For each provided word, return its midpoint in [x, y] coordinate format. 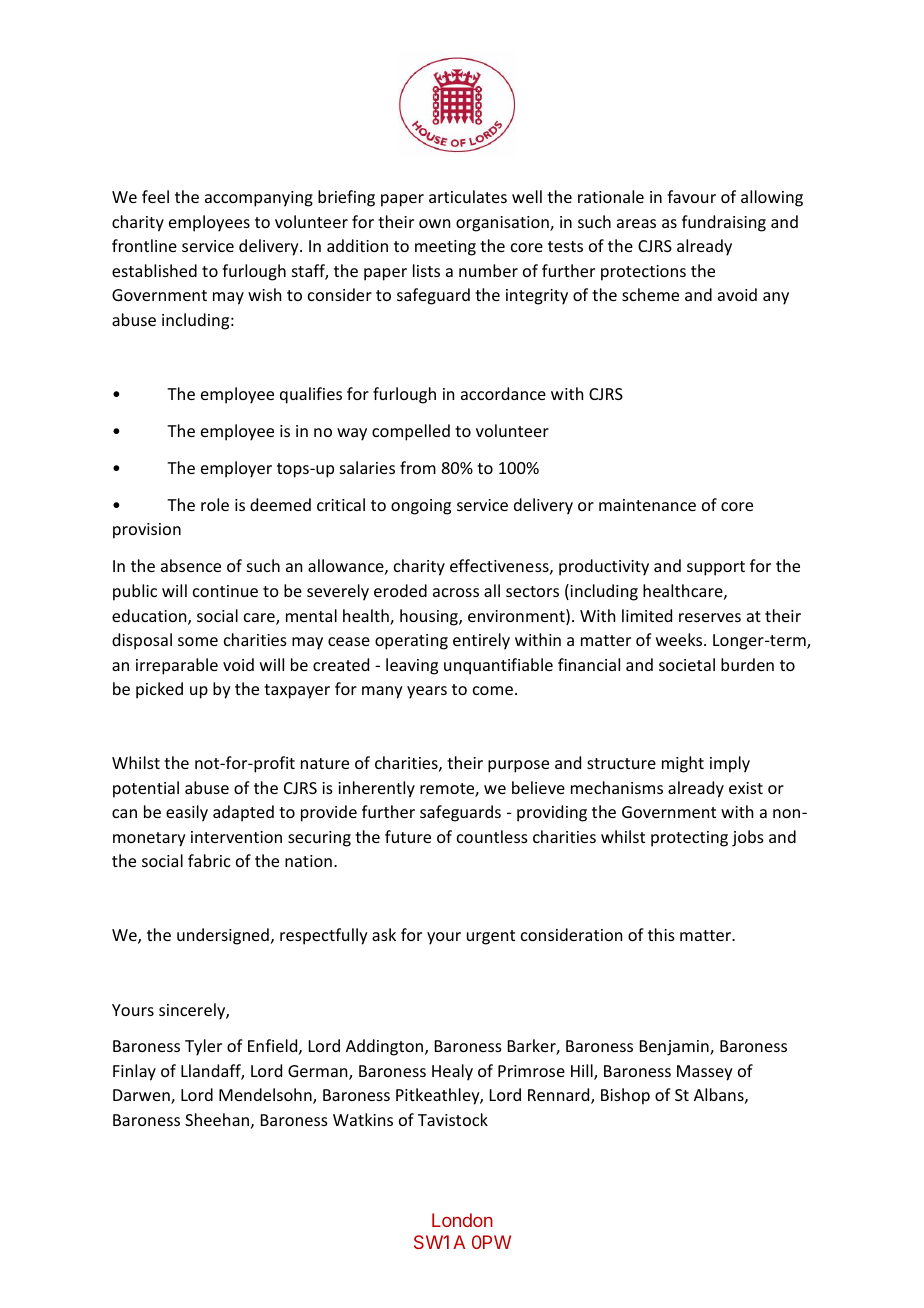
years [427, 692]
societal [687, 664]
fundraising [724, 223]
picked [159, 690]
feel [155, 196]
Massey [705, 1073]
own [434, 223]
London [462, 1220]
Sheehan [217, 1119]
